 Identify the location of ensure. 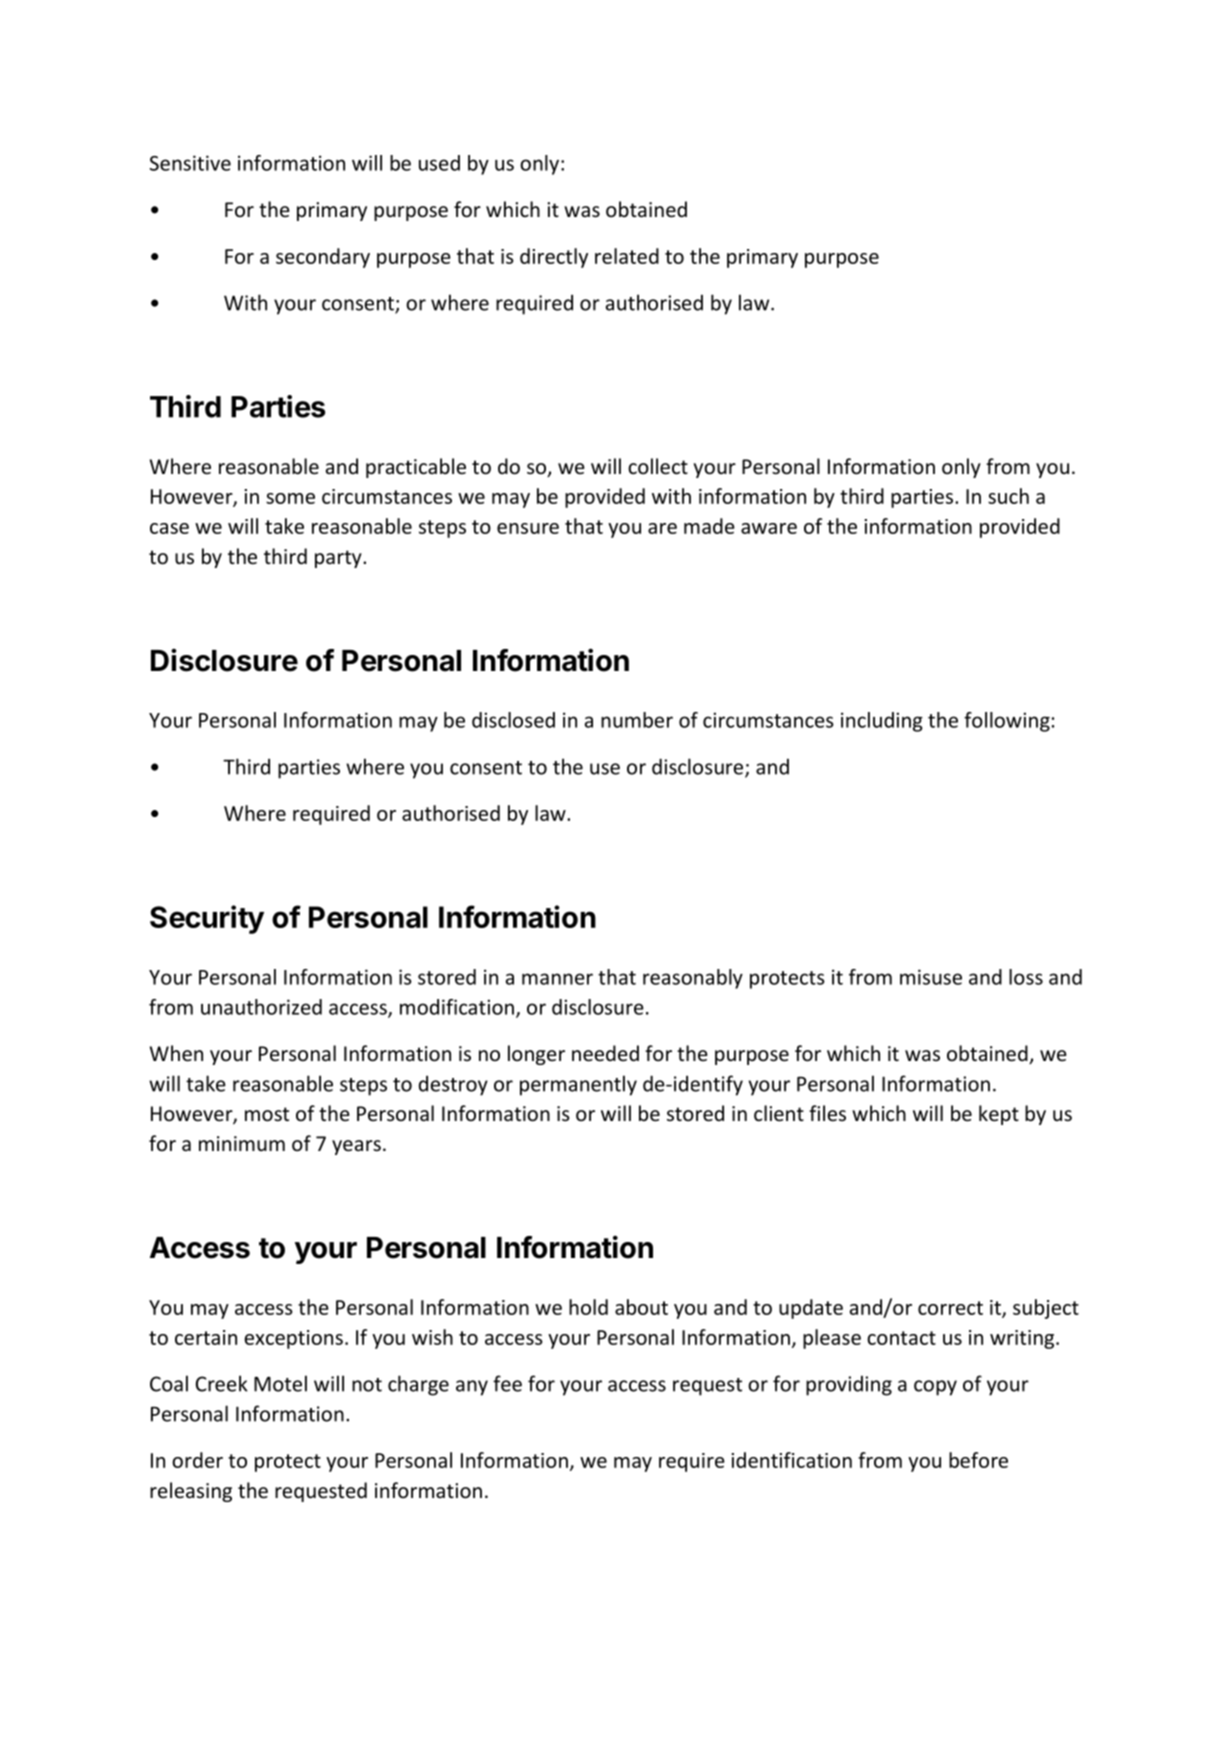
(528, 528).
